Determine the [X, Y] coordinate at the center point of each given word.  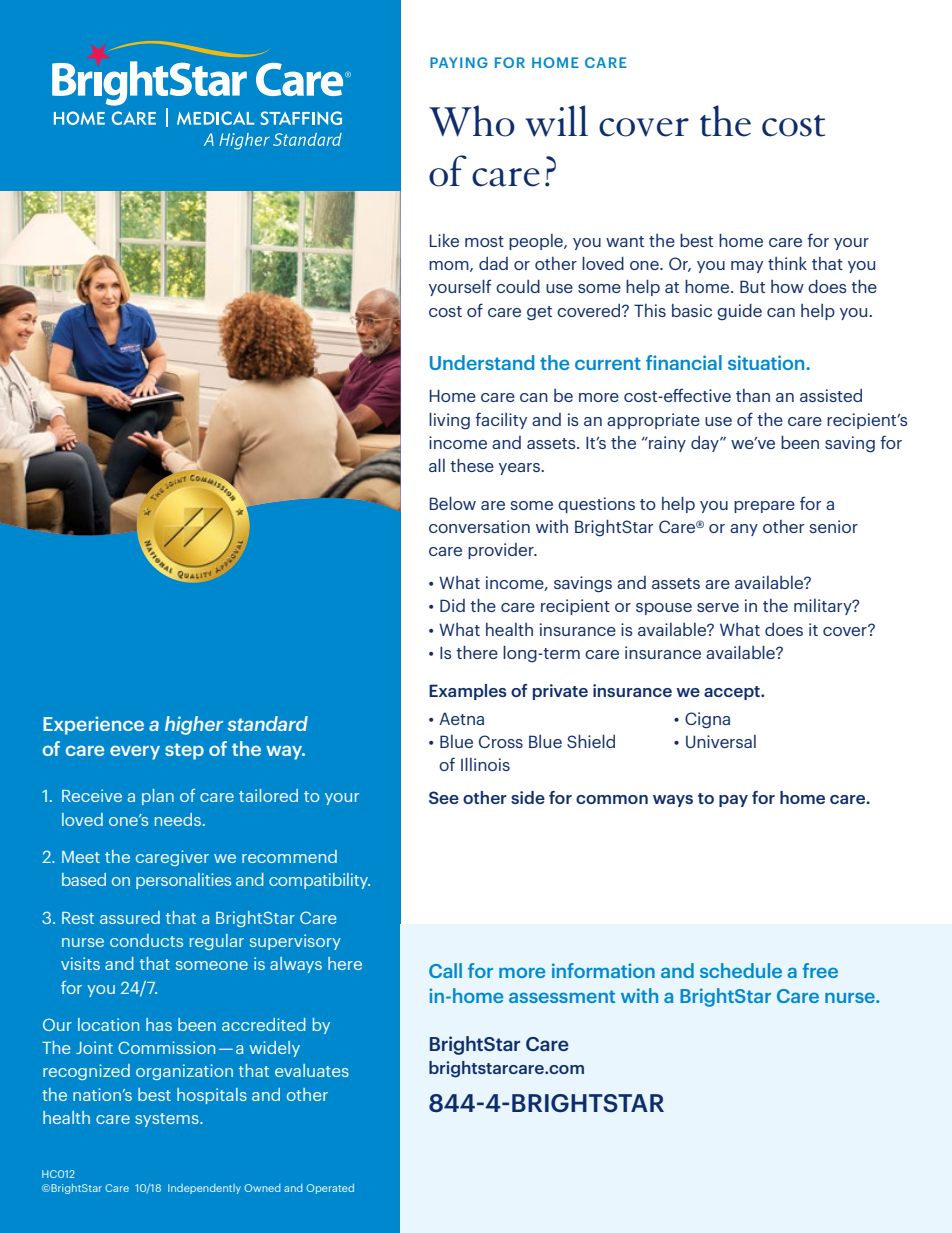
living [449, 421]
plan [158, 797]
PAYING [459, 62]
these [472, 465]
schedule [741, 970]
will [556, 121]
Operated [330, 1189]
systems [168, 1120]
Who [472, 121]
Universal [721, 741]
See [444, 797]
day [706, 444]
